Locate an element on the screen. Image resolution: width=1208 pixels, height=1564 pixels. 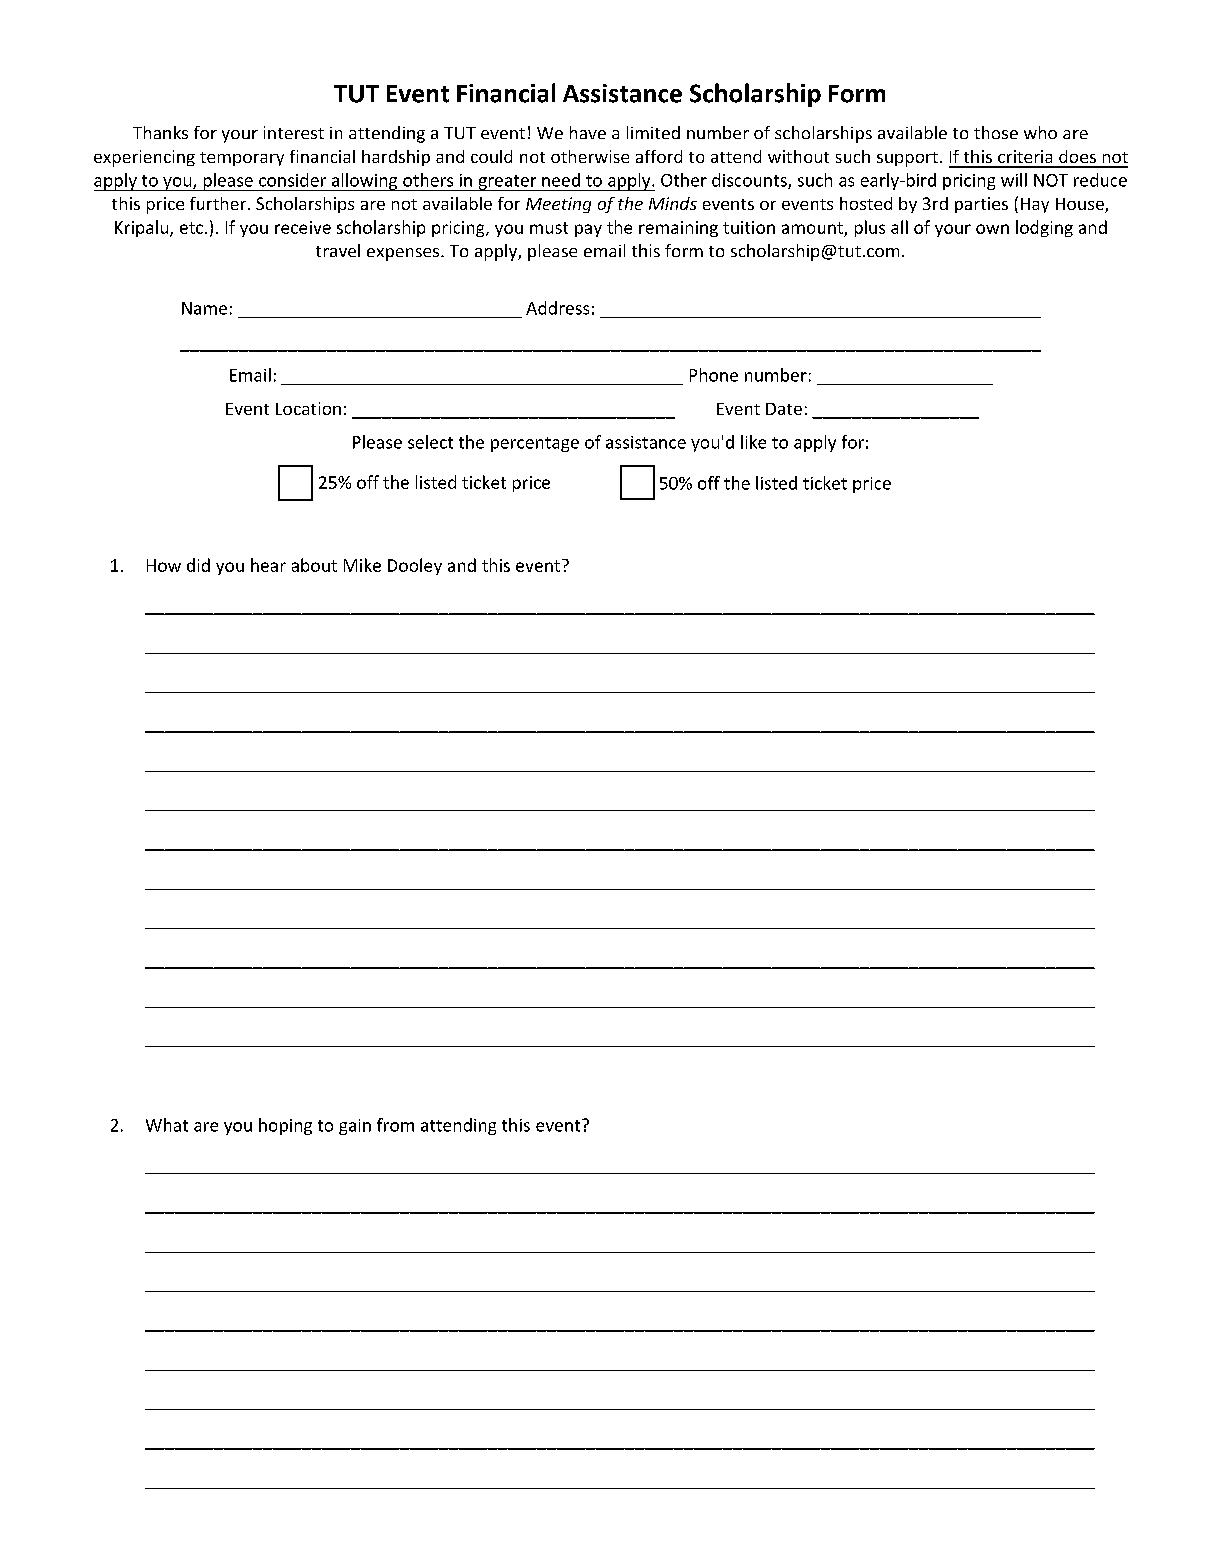
will is located at coordinates (1014, 180).
